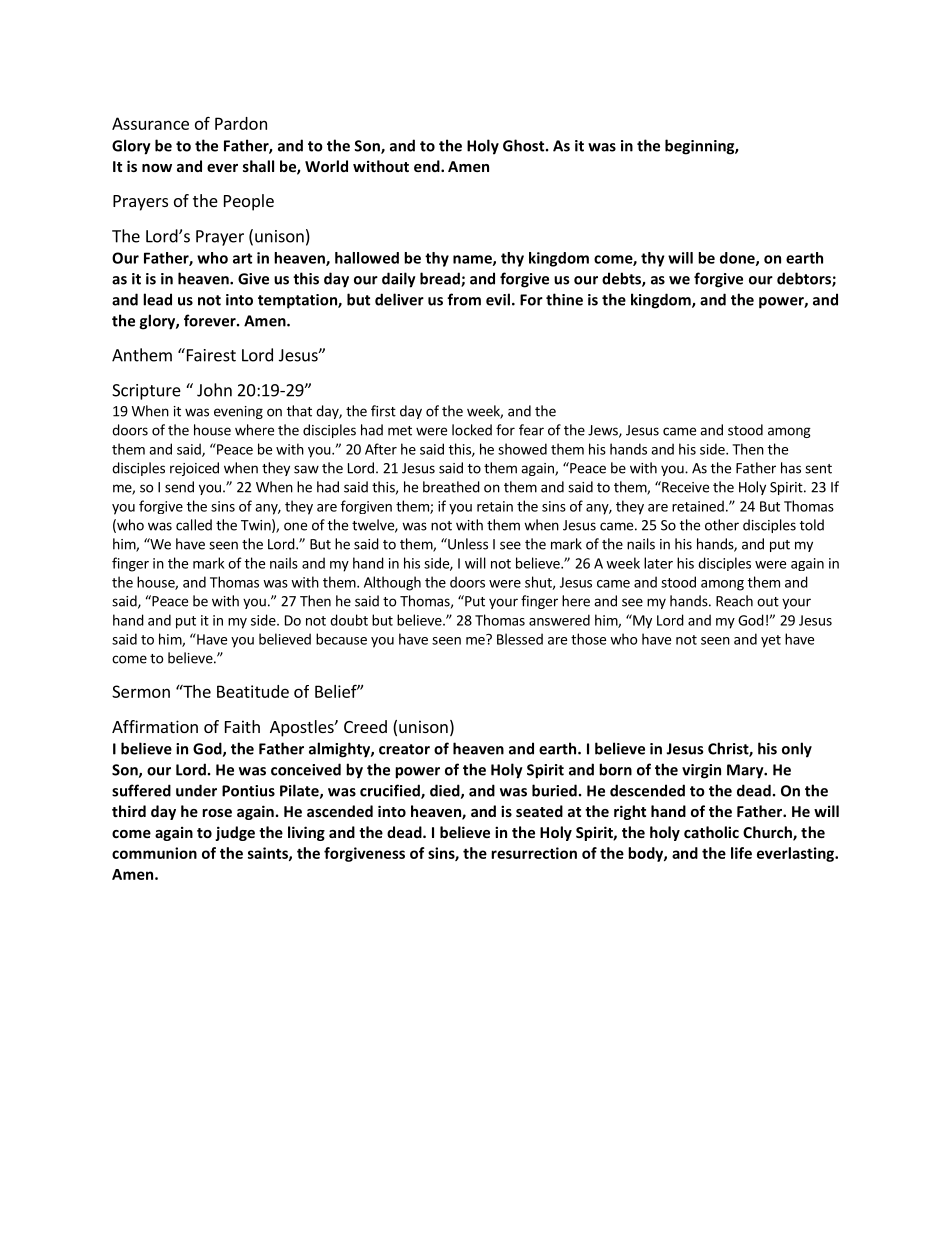 The height and width of the screenshot is (1233, 952). I want to click on breathed, so click(451, 487).
